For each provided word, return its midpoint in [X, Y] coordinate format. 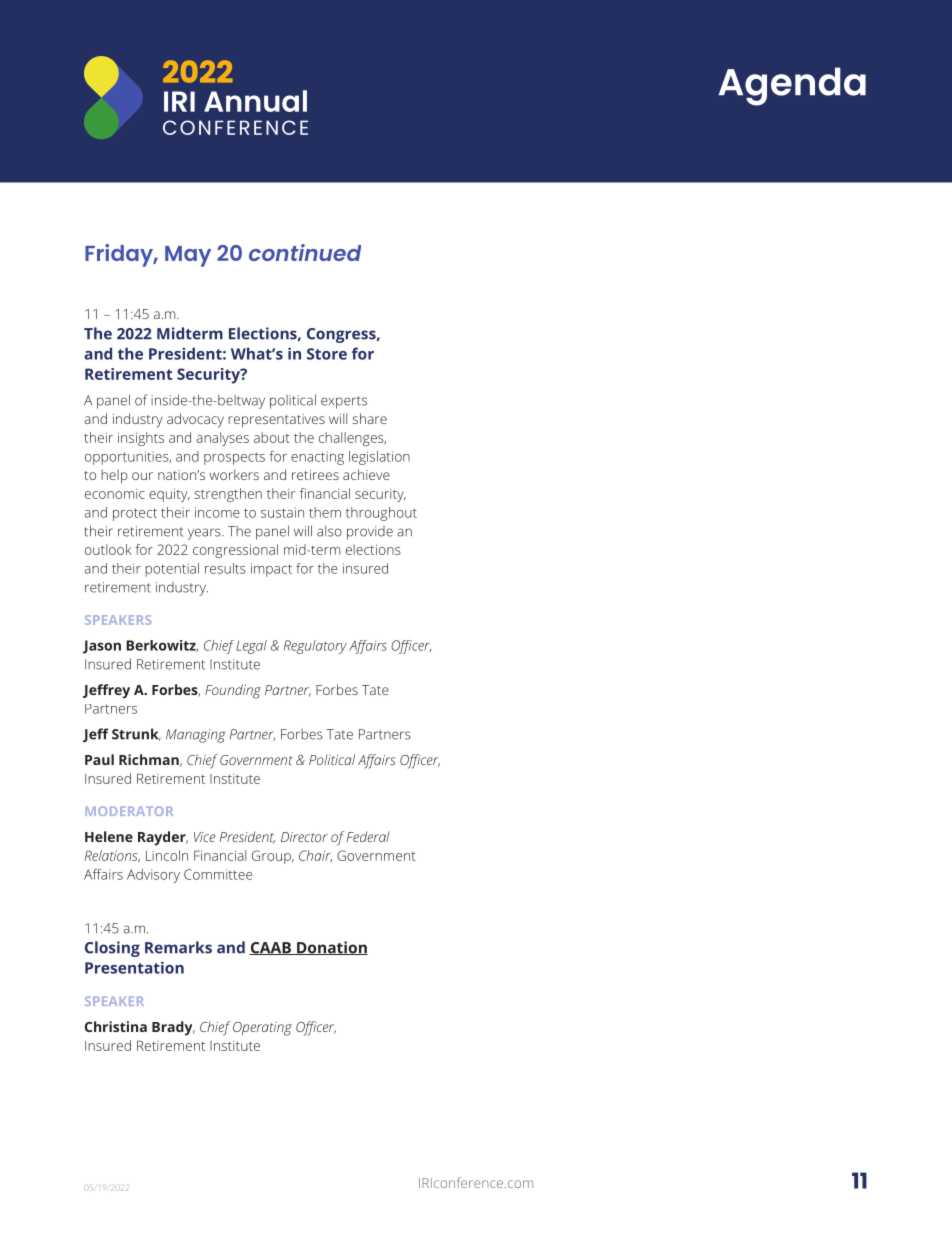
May [188, 256]
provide [370, 533]
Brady [173, 1028]
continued [305, 252]
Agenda [792, 86]
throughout [381, 514]
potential [172, 570]
